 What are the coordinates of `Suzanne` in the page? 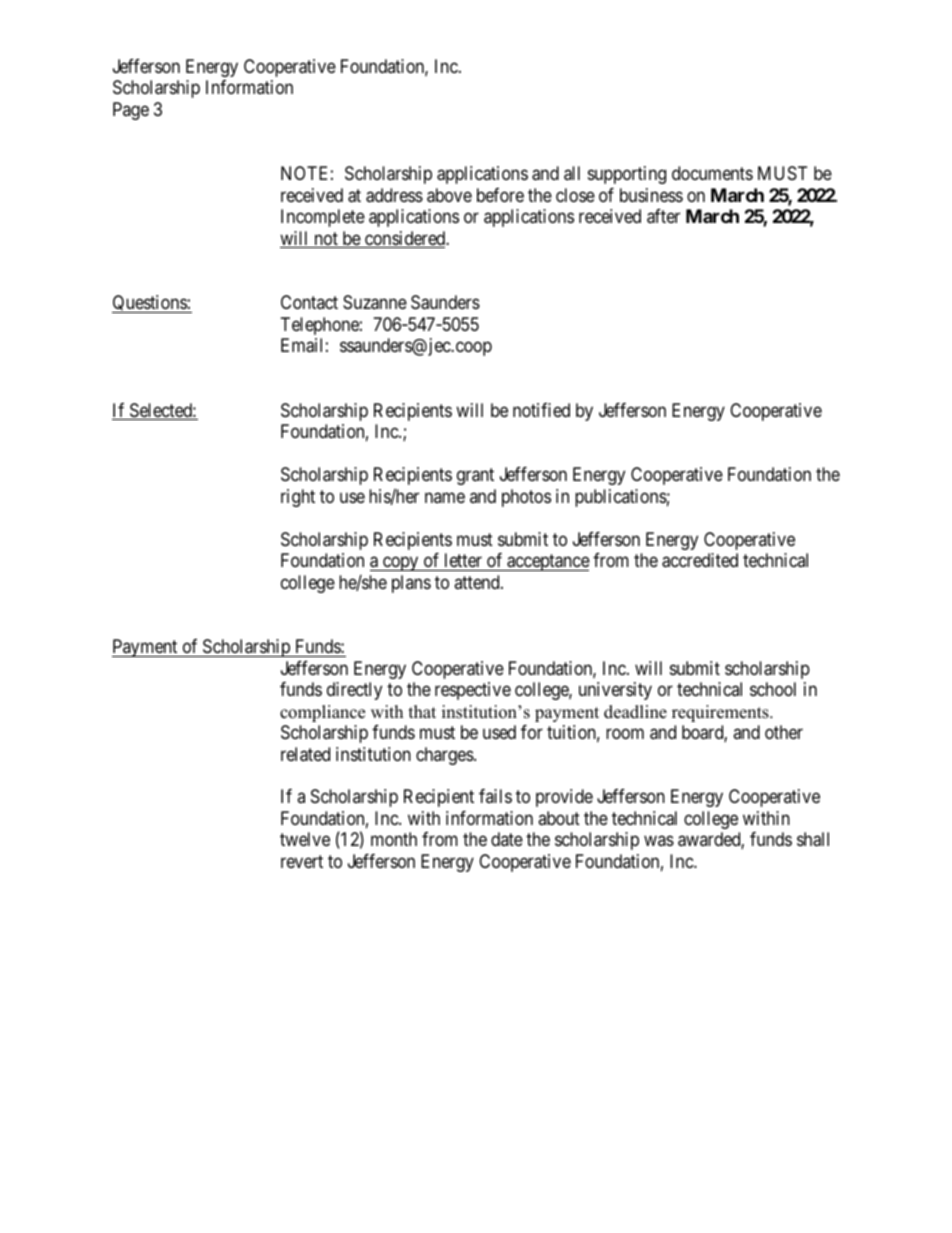 It's located at (375, 302).
